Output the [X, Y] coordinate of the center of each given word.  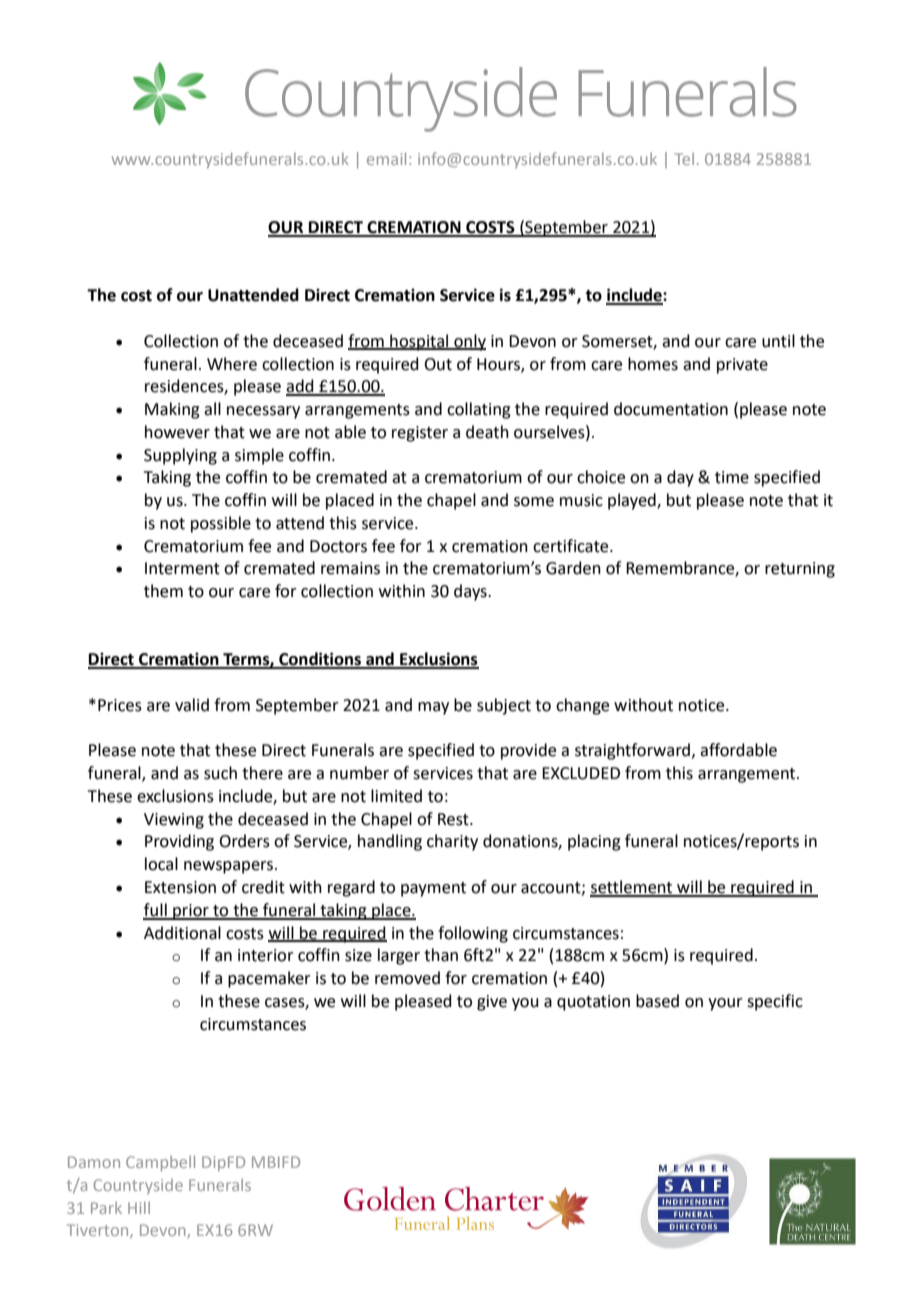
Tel [684, 159]
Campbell [160, 1163]
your [725, 1004]
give [492, 1003]
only [469, 342]
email [386, 158]
